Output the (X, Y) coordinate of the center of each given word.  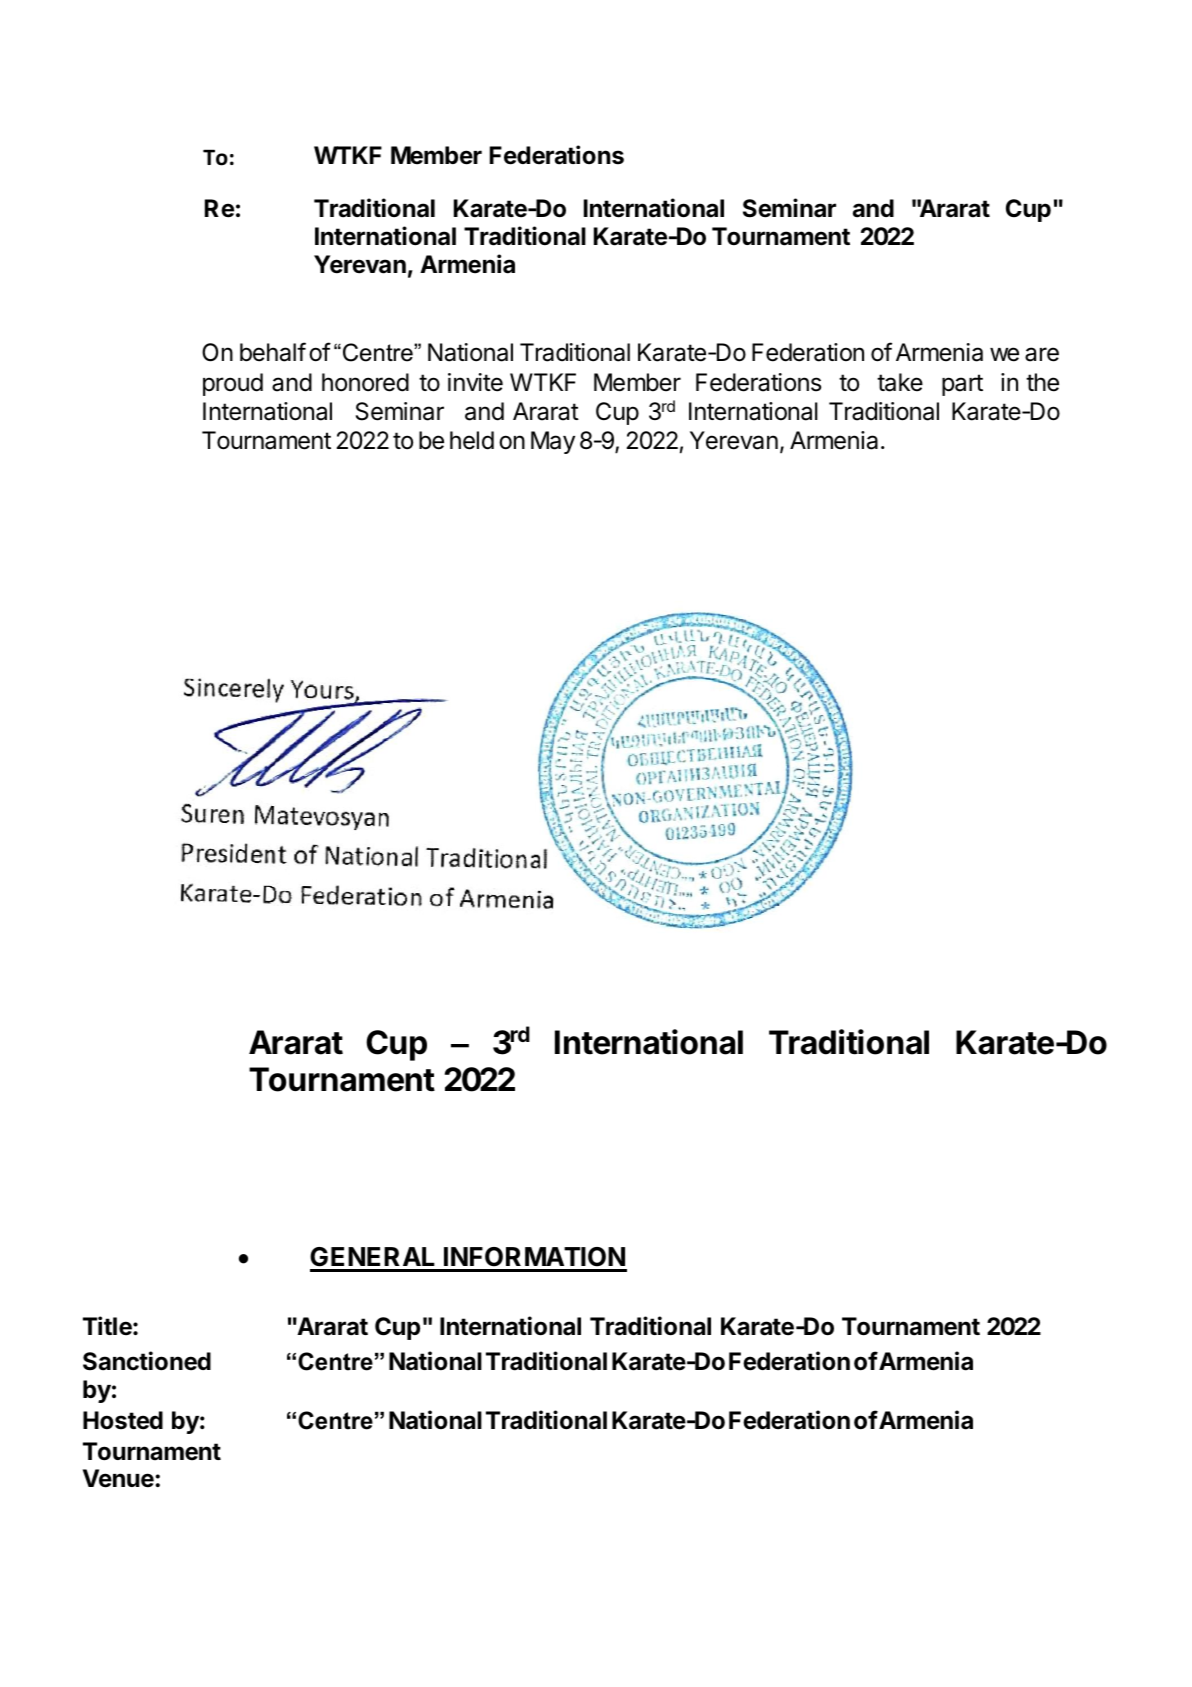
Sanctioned (147, 1361)
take (900, 382)
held (472, 440)
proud (233, 384)
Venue (119, 1478)
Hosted (123, 1420)
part (962, 385)
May (553, 442)
